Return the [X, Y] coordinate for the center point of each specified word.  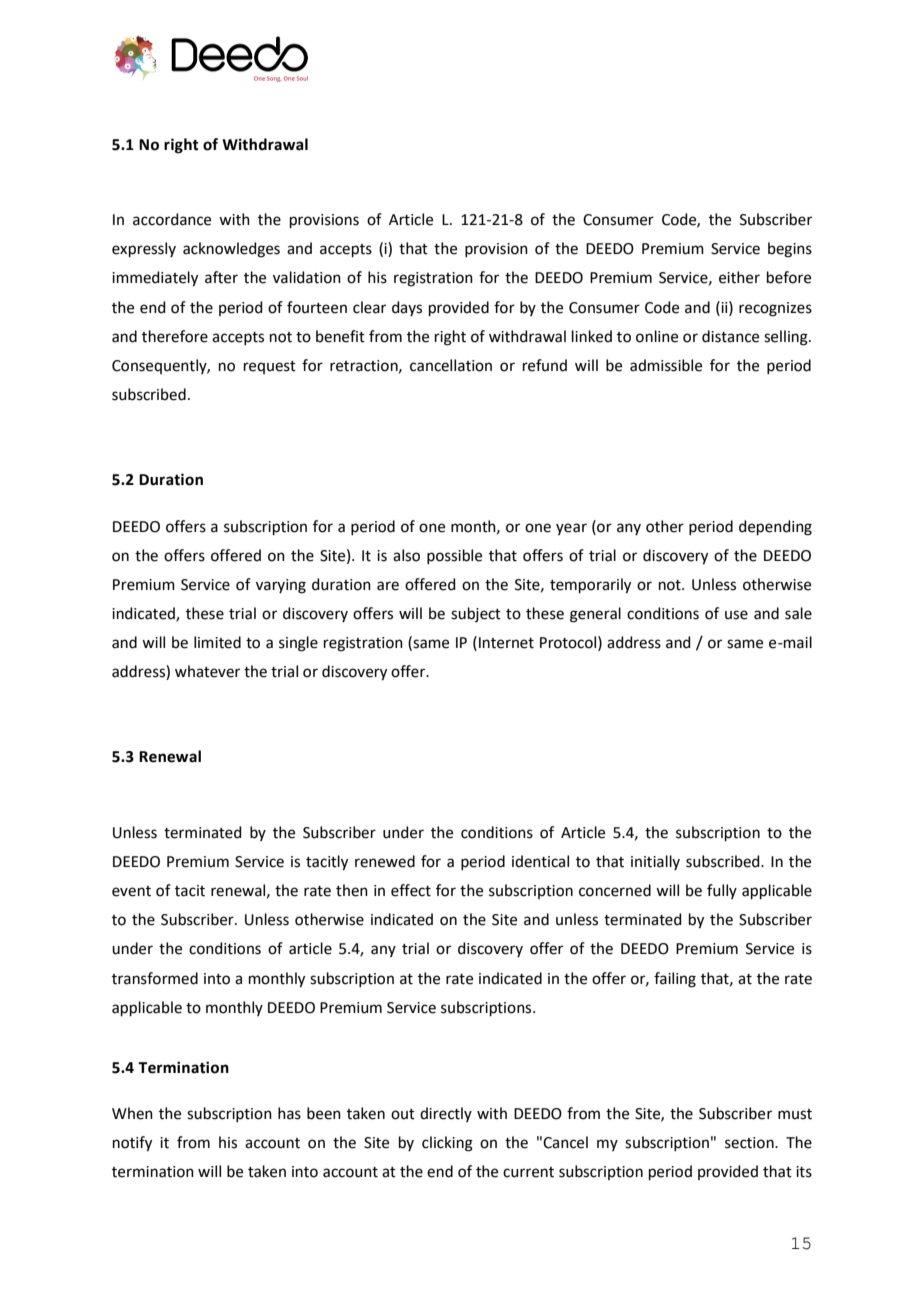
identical [540, 861]
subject [476, 614]
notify [132, 1144]
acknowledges [231, 250]
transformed [155, 978]
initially [655, 862]
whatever [207, 671]
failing [675, 980]
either [739, 277]
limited [217, 642]
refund [545, 365]
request [270, 367]
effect [411, 890]
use [736, 615]
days [407, 308]
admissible [666, 365]
